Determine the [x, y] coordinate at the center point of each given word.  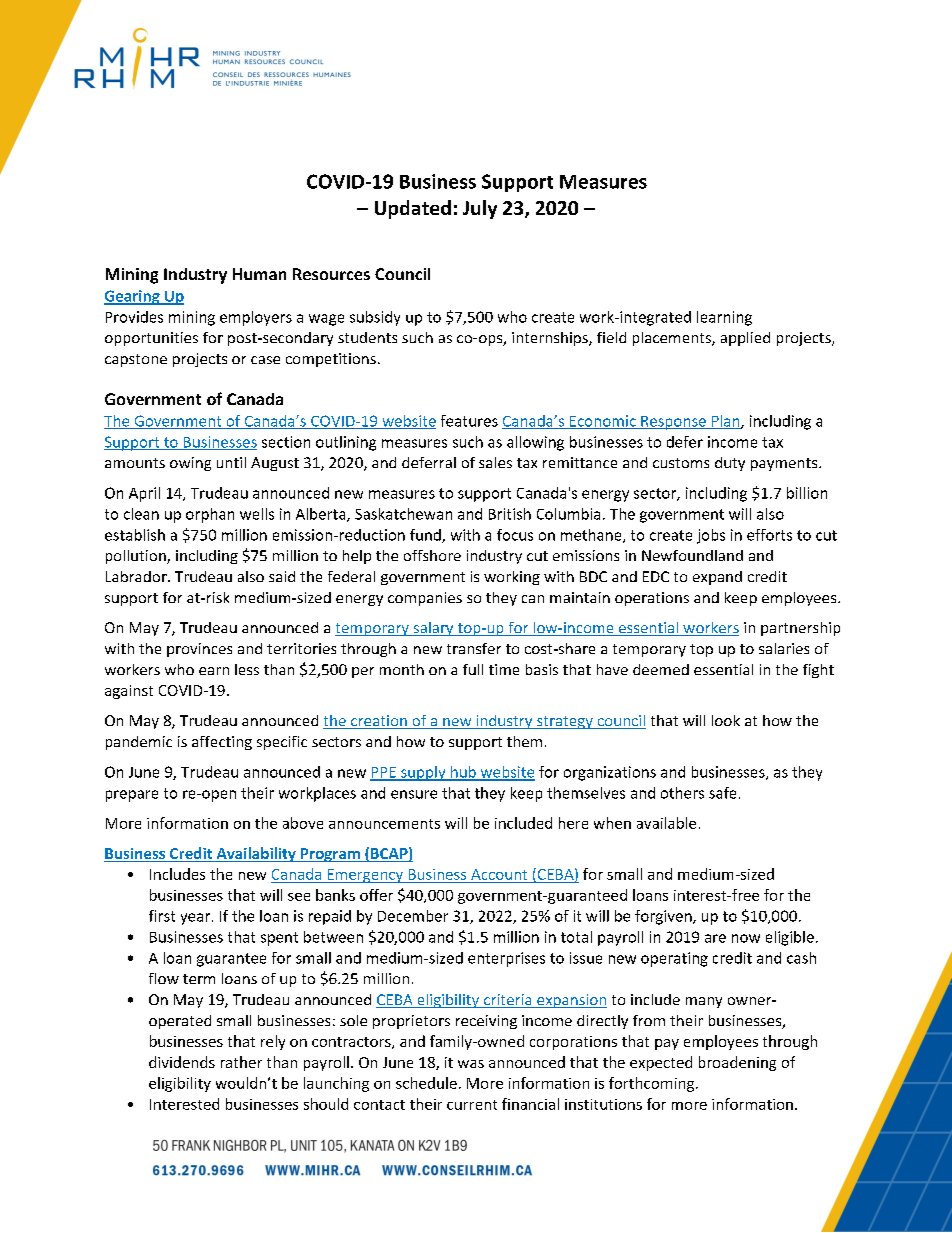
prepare [132, 796]
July [480, 209]
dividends [182, 1062]
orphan [210, 515]
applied [745, 339]
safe [722, 793]
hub [463, 773]
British [510, 514]
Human [259, 274]
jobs [711, 536]
